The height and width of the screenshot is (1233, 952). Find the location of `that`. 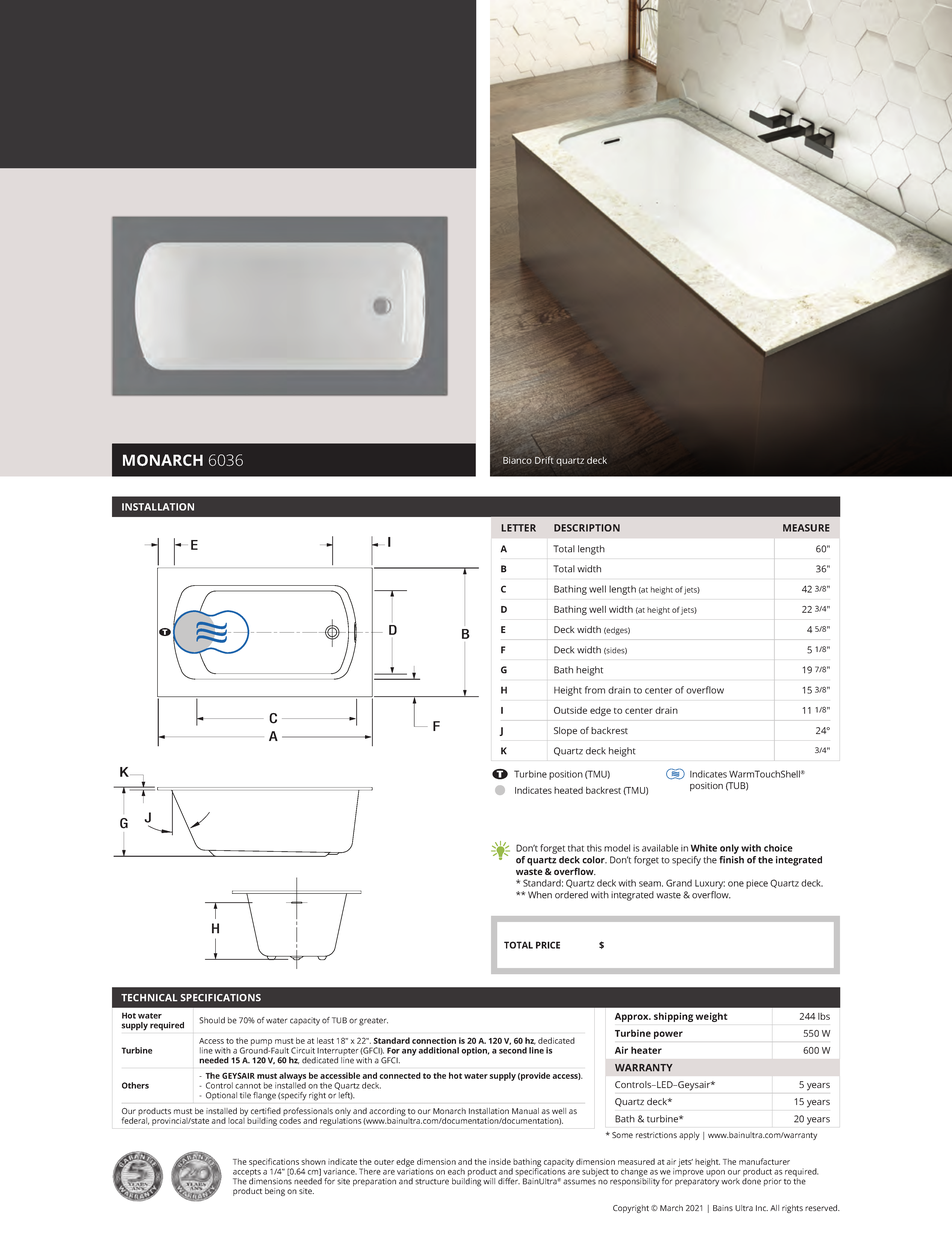

that is located at coordinates (576, 848).
